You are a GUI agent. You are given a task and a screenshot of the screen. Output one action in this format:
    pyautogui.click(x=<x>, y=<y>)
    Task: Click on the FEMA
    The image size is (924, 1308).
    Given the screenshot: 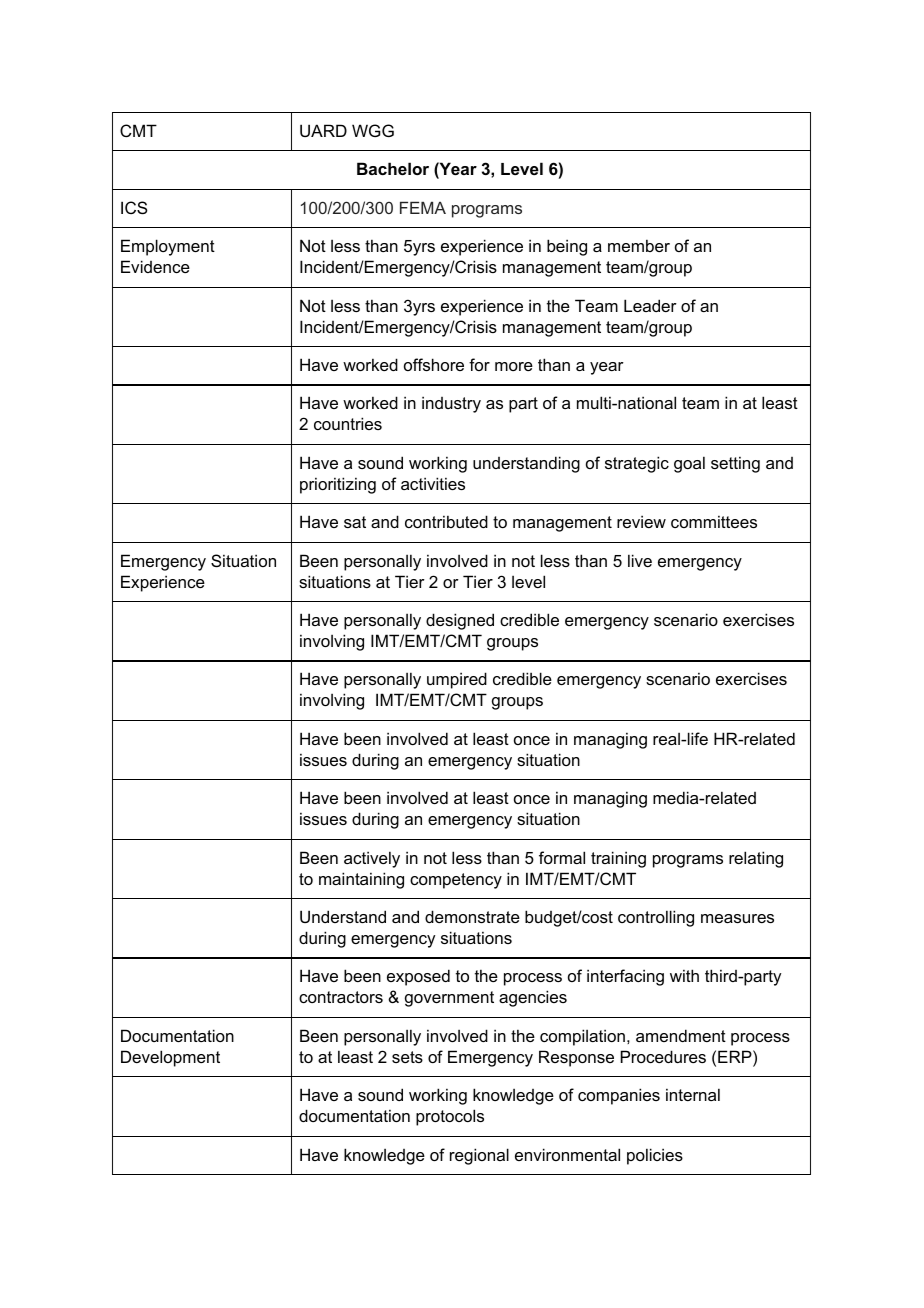 What is the action you would take?
    pyautogui.click(x=423, y=207)
